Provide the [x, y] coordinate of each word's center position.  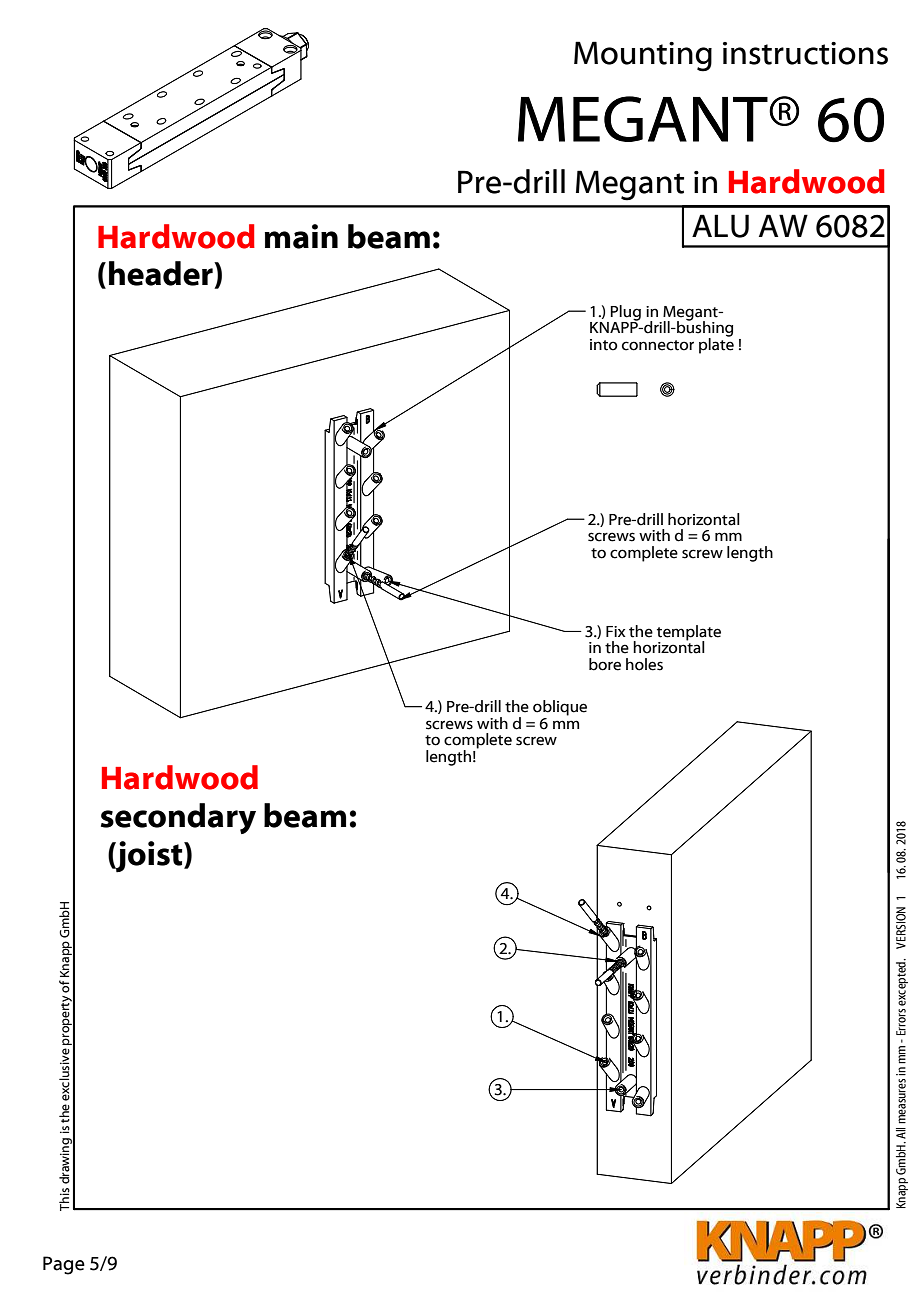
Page [64, 1265]
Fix [616, 631]
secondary [178, 818]
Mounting [643, 56]
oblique [560, 708]
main [301, 236]
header [162, 273]
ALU [720, 226]
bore [605, 664]
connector [658, 345]
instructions [805, 53]
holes [644, 664]
